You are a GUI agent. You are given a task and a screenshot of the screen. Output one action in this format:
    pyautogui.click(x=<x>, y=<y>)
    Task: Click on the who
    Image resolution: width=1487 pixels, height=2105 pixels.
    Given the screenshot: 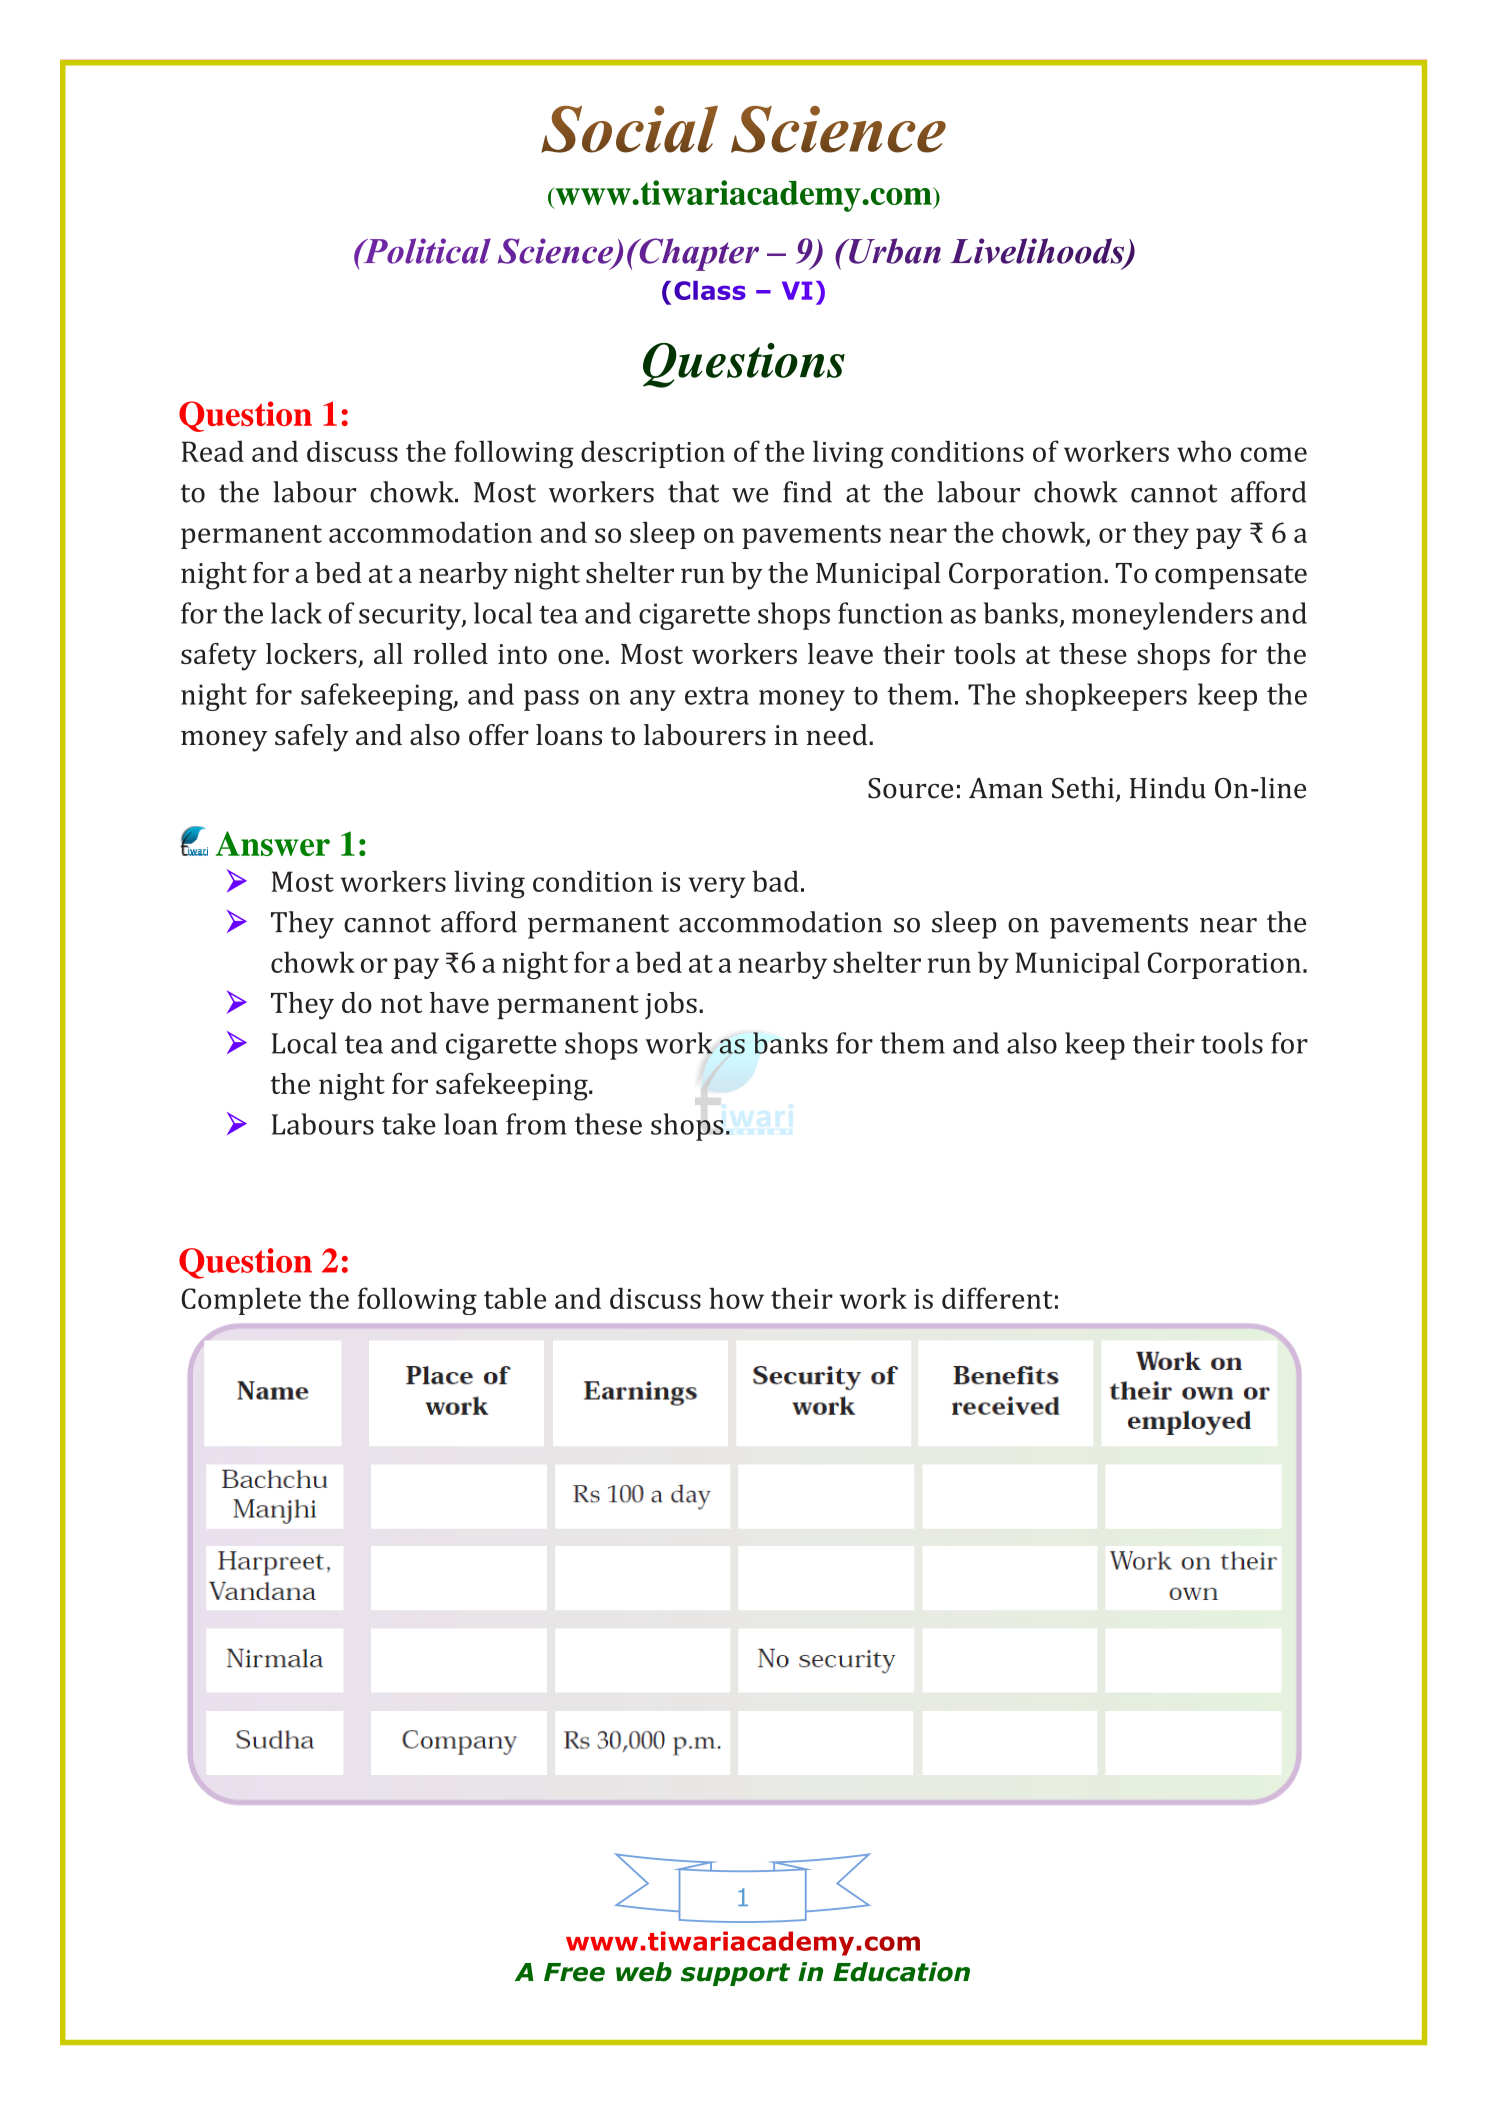 What is the action you would take?
    pyautogui.click(x=1204, y=451)
